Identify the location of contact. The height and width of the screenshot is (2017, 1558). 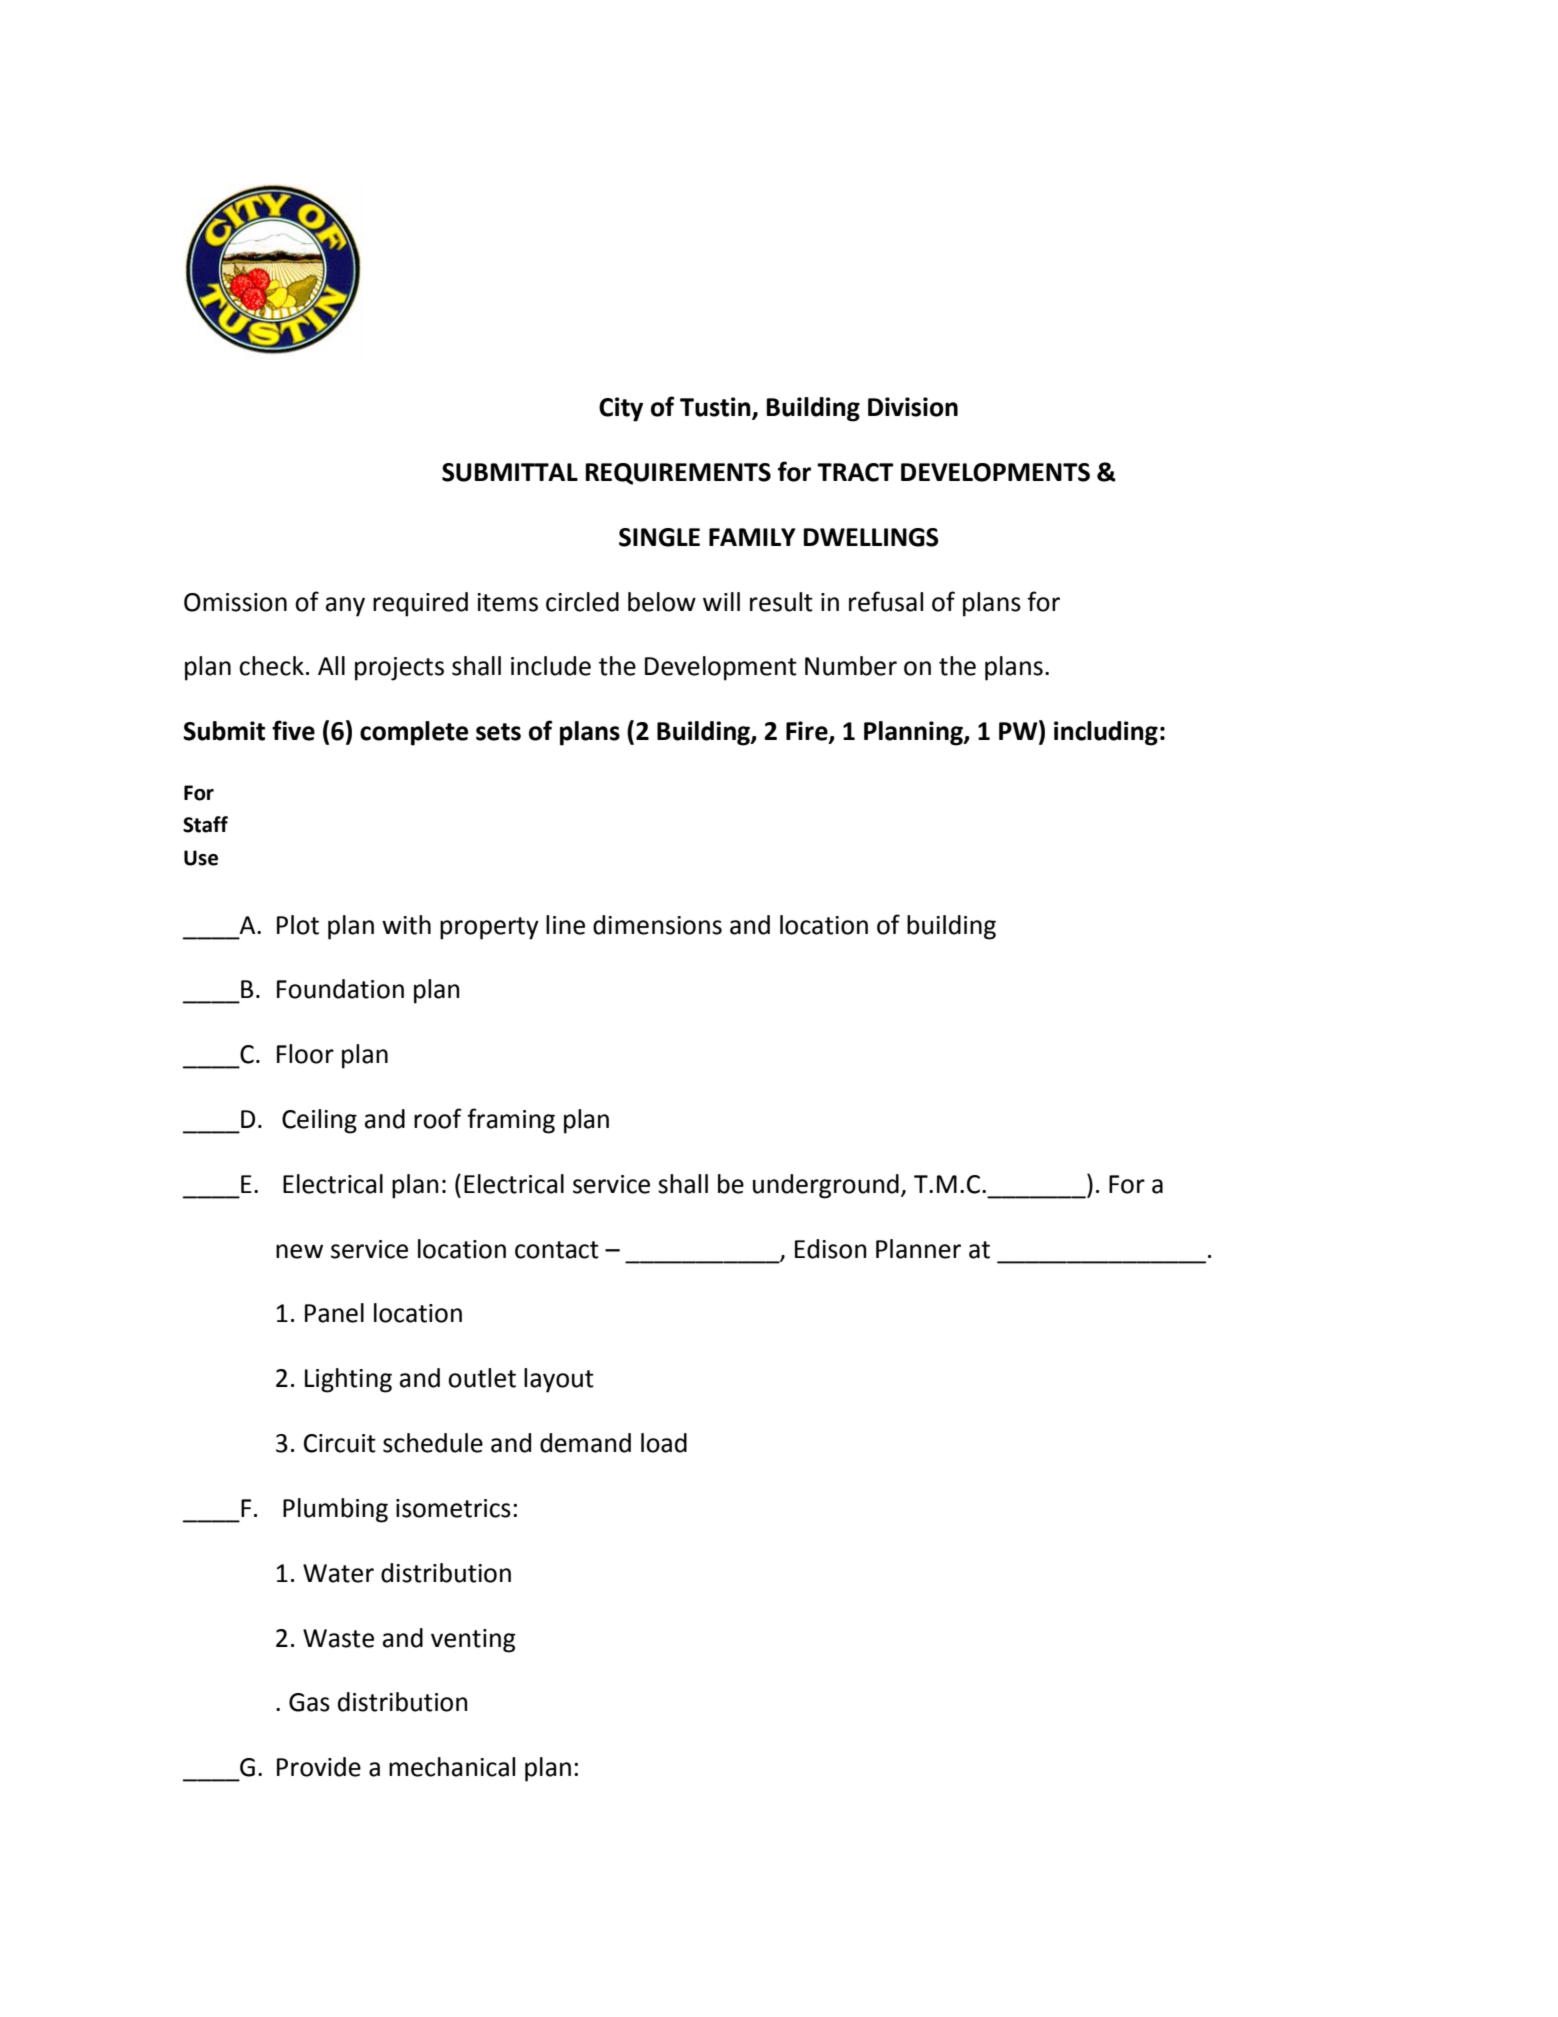
(557, 1250).
